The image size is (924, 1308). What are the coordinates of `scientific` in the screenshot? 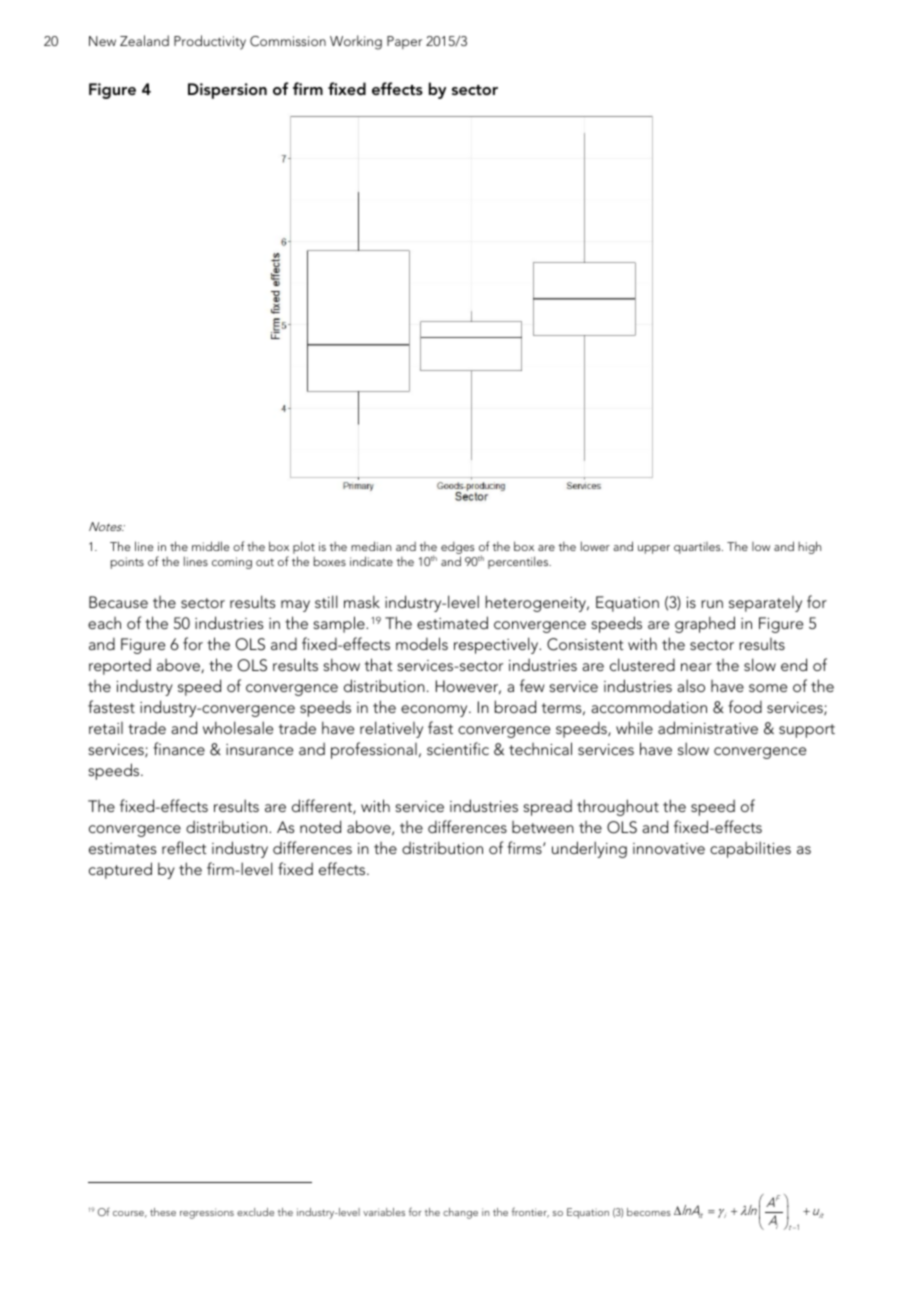 It's located at (458, 748).
